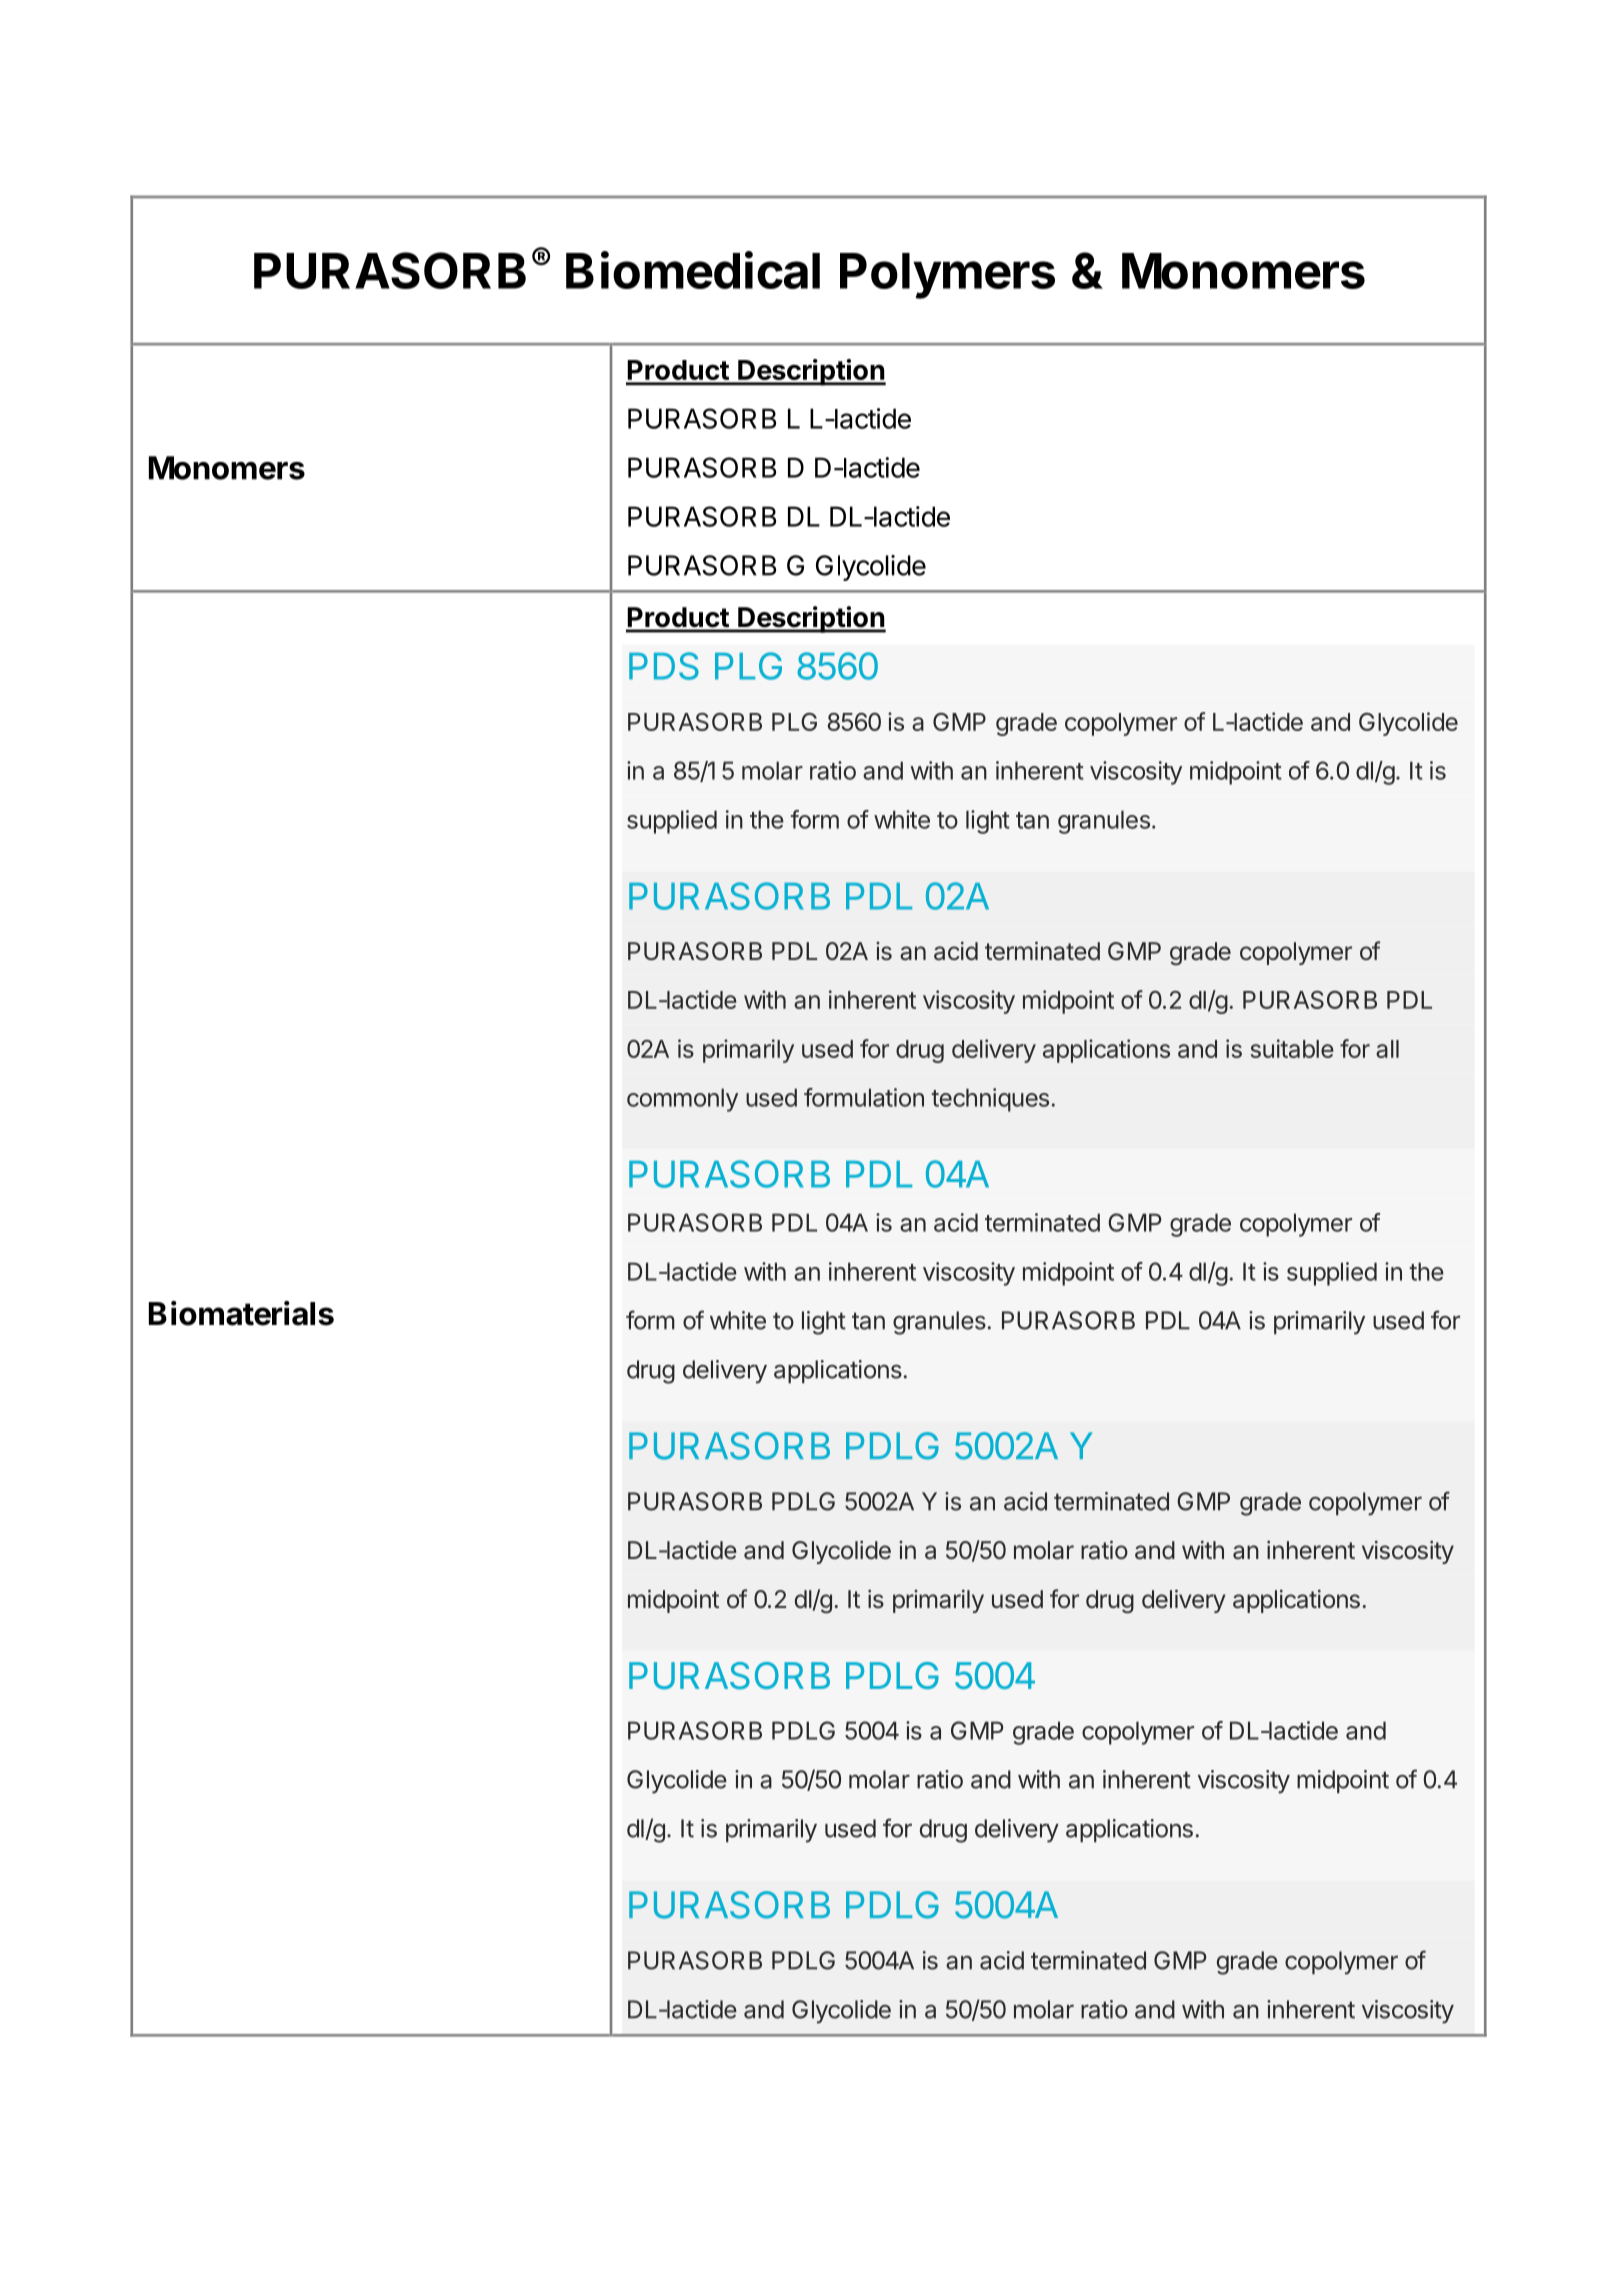 Image resolution: width=1617 pixels, height=2286 pixels. Describe the element at coordinates (693, 270) in the page. I see `Biomedical` at that location.
